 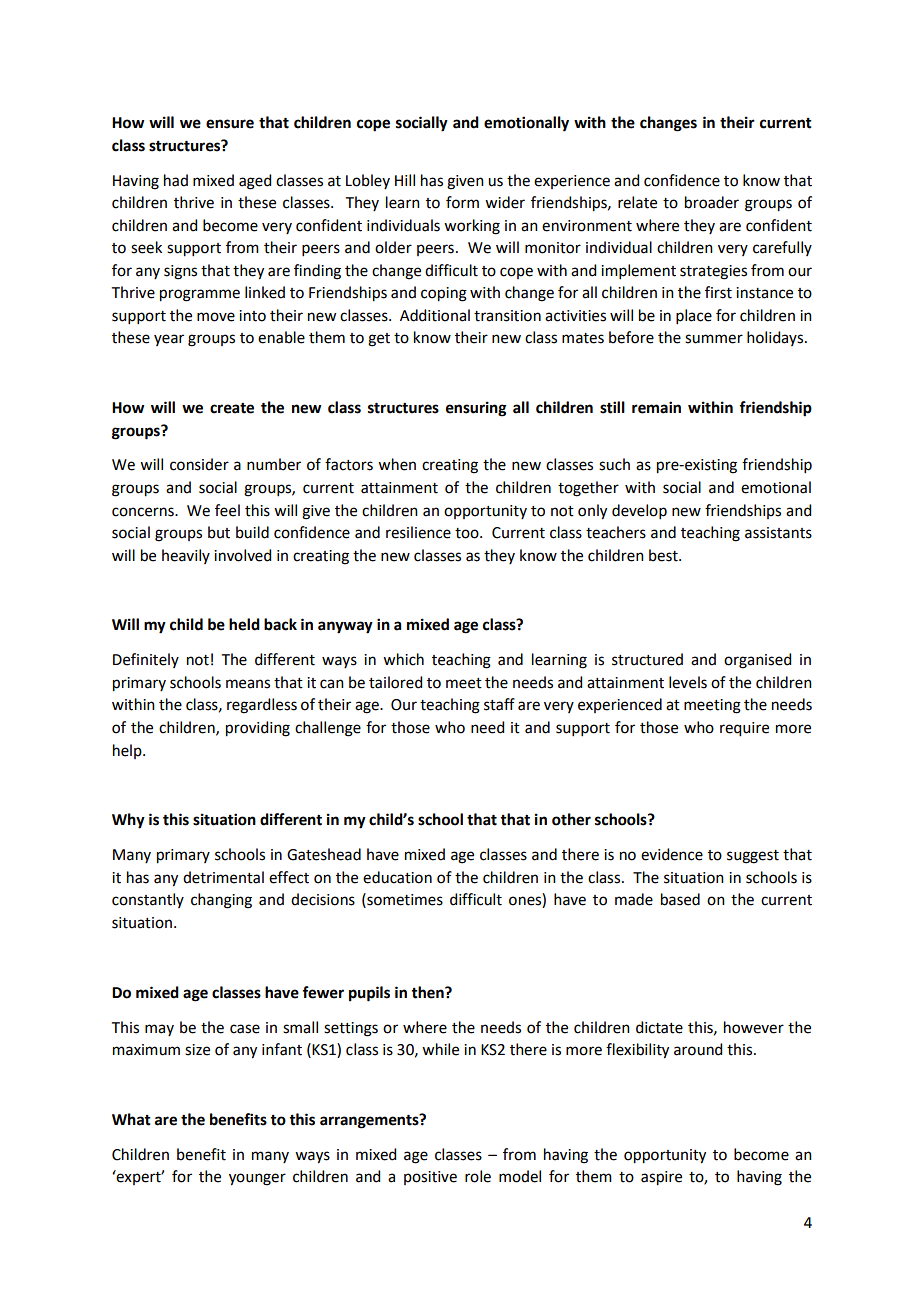 I want to click on levels, so click(x=688, y=682).
